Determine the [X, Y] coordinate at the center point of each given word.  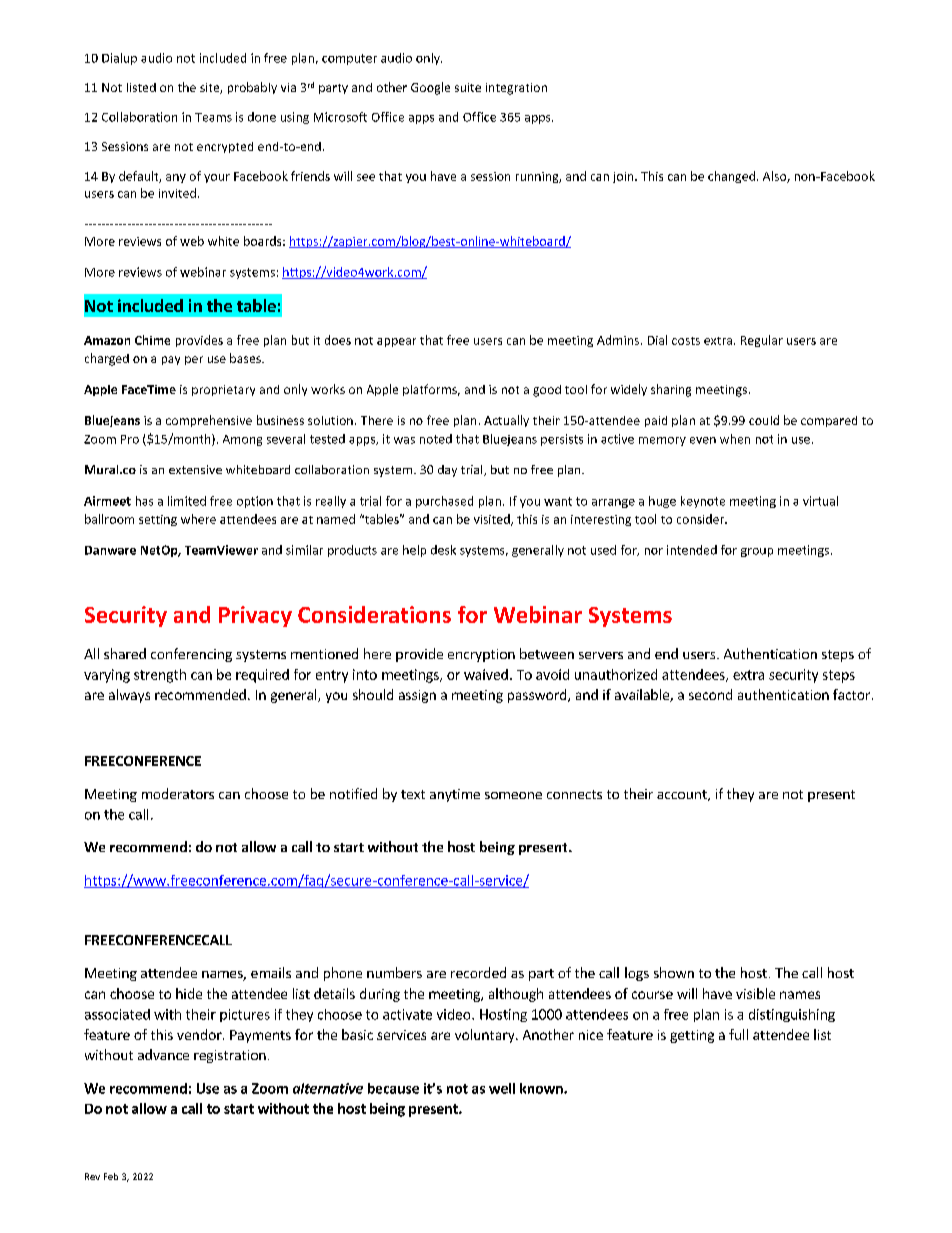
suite [468, 87]
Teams [213, 117]
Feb [111, 1176]
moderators [178, 793]
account [683, 795]
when [735, 439]
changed [731, 177]
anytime [455, 795]
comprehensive [209, 421]
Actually [506, 421]
